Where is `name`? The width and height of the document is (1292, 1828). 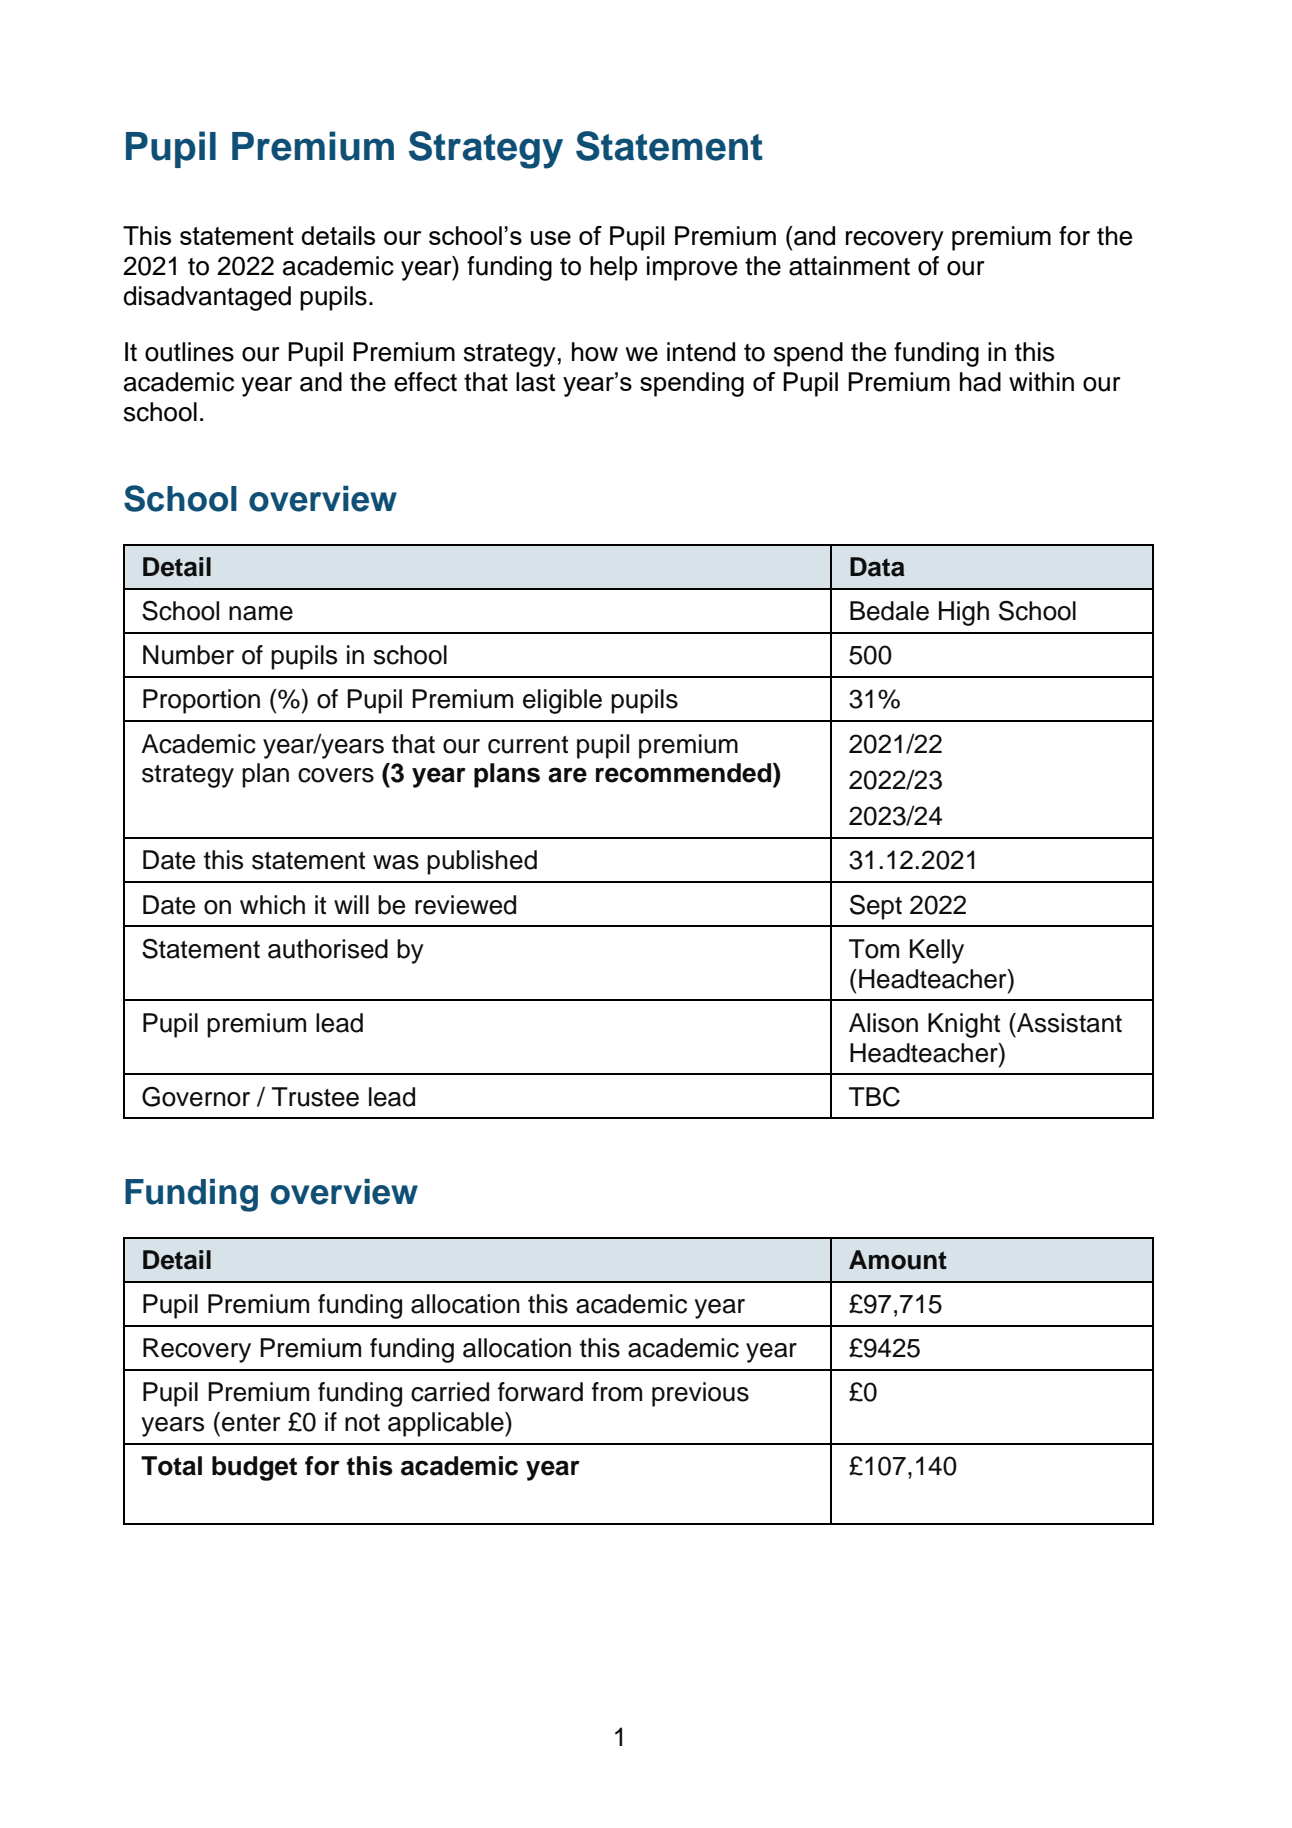
name is located at coordinates (261, 613).
